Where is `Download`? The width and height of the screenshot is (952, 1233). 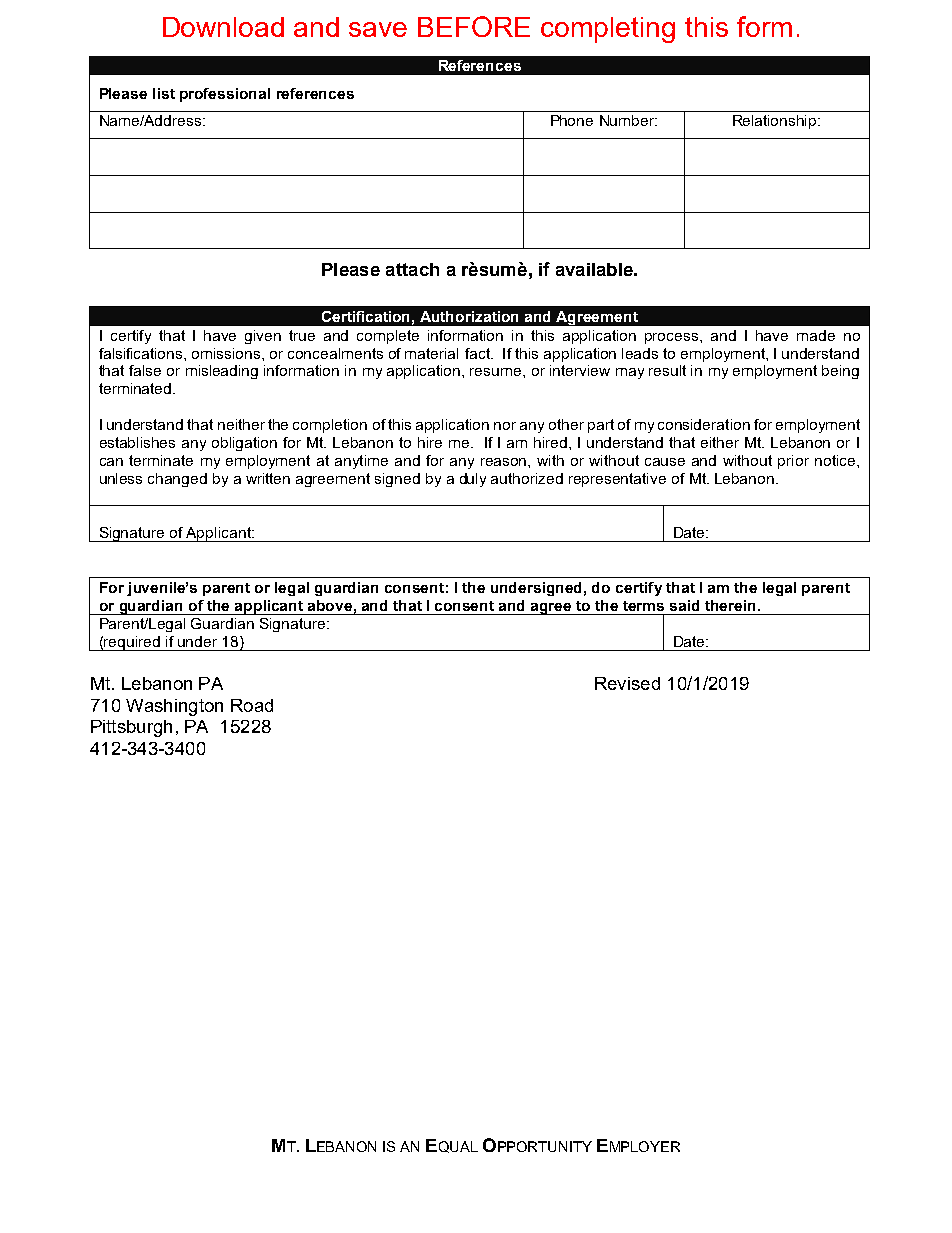 Download is located at coordinates (223, 27).
